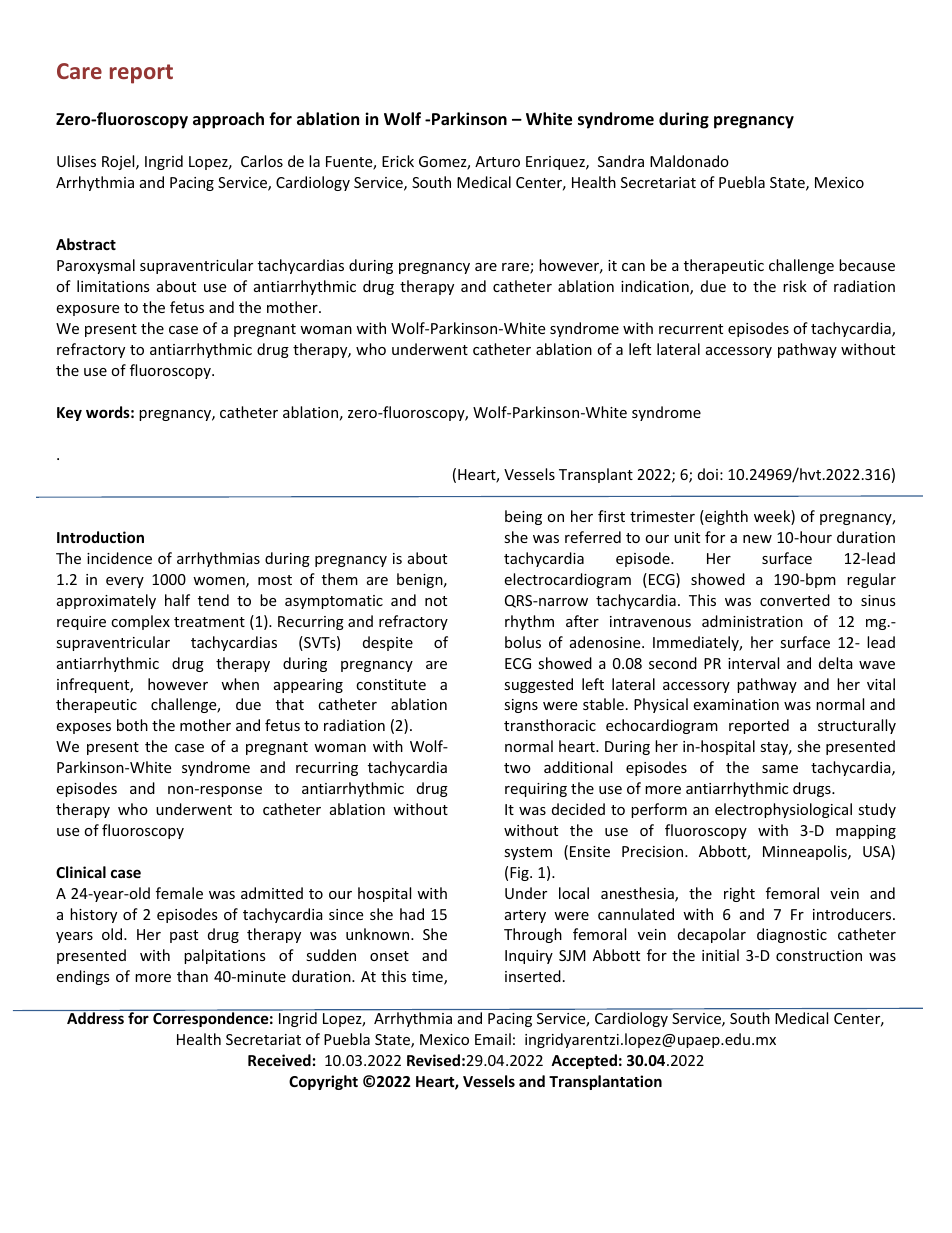 This document has height=1233, width=952. What do you see at coordinates (689, 161) in the document?
I see `Maldonado` at bounding box center [689, 161].
